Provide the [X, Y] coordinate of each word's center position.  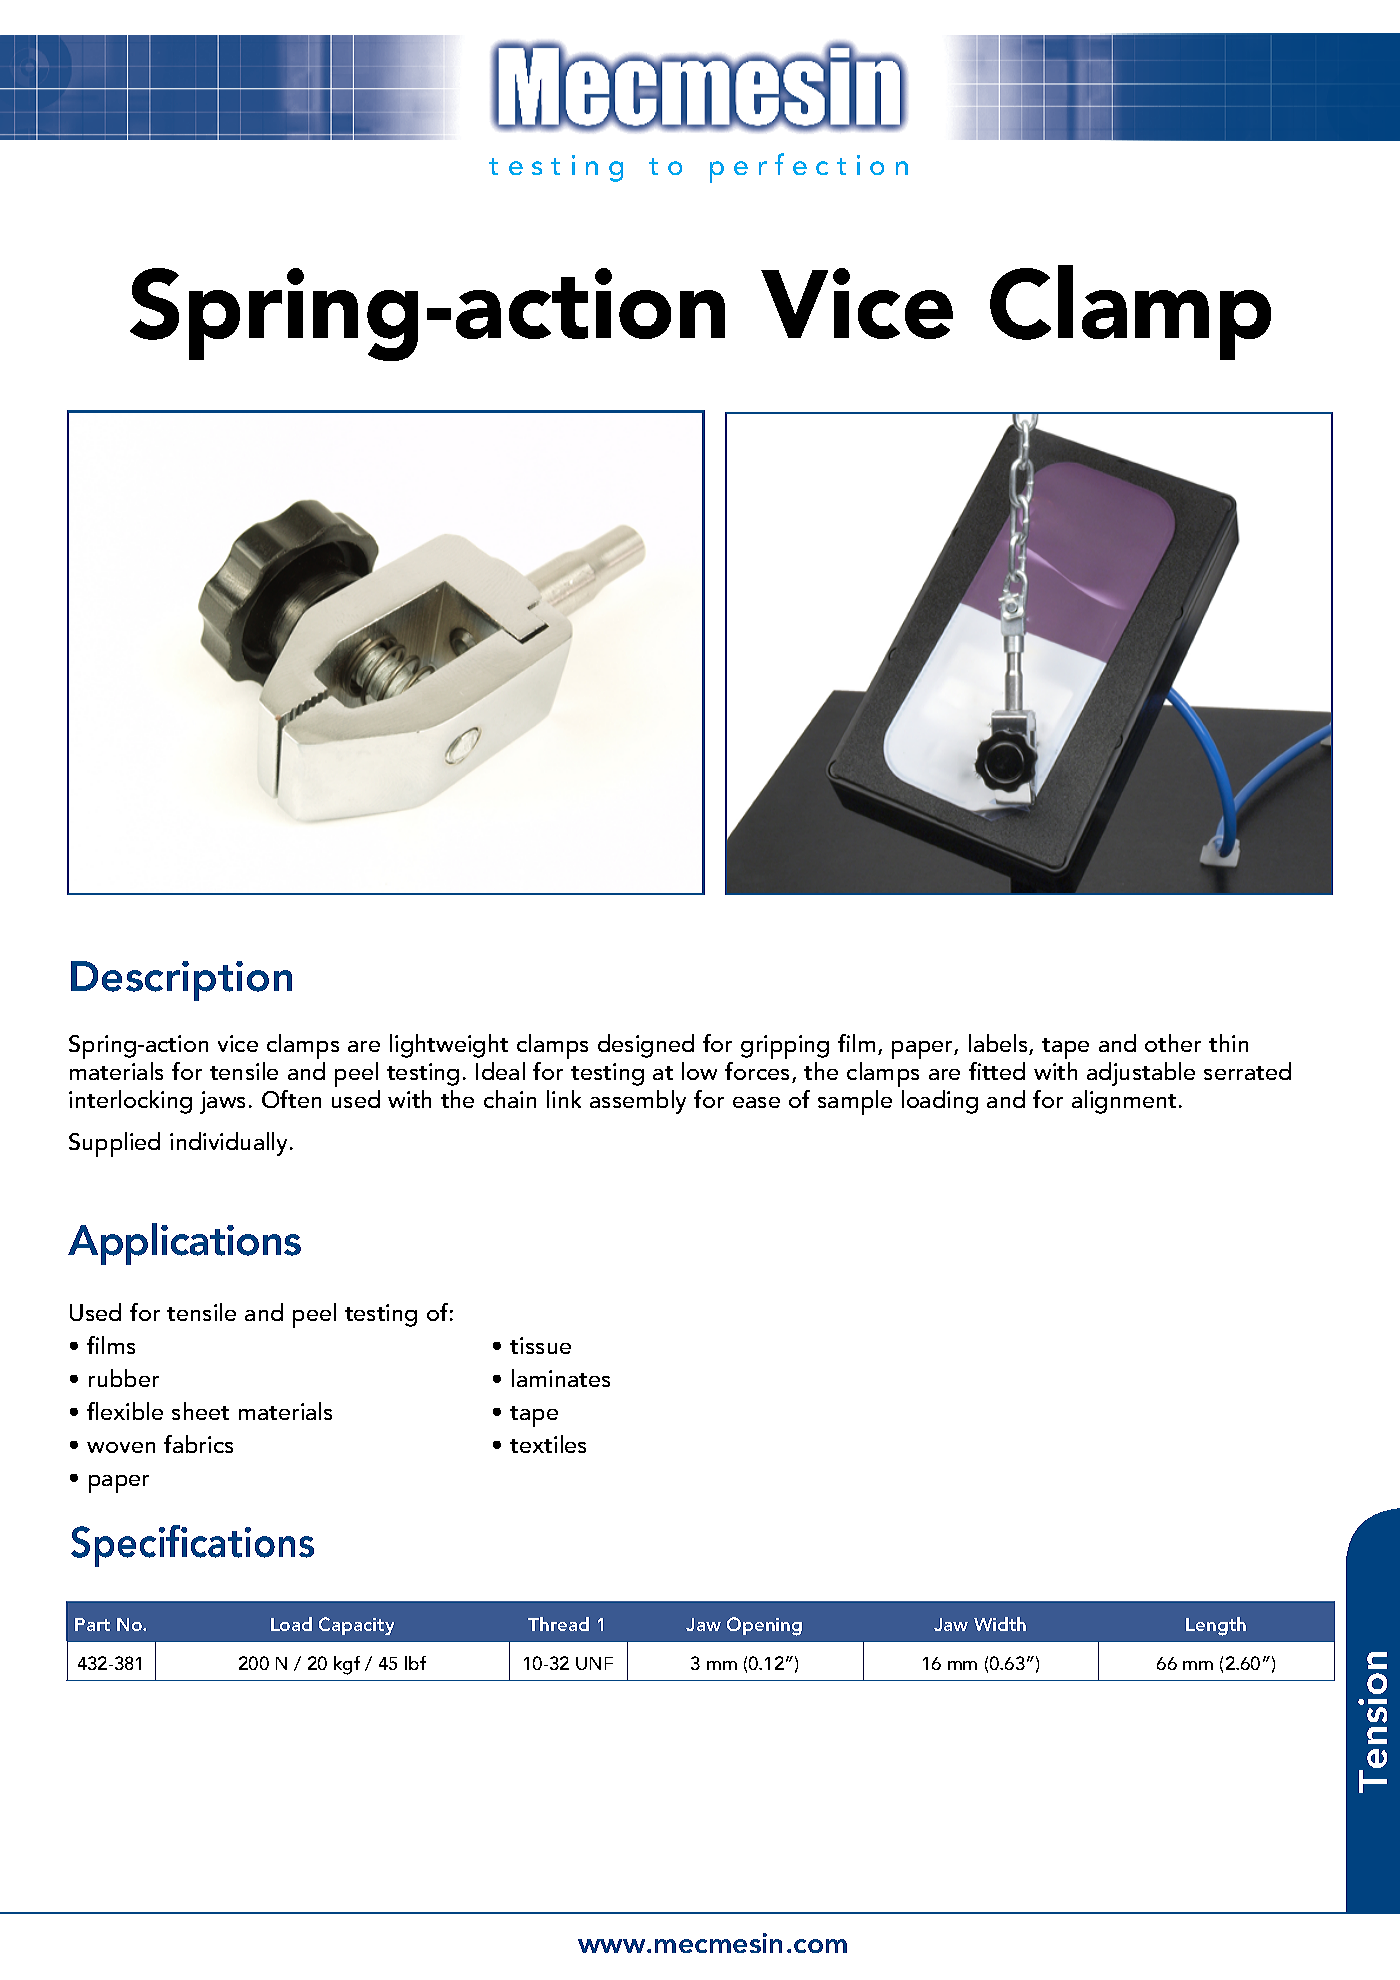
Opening [764, 1626]
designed [646, 1046]
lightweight [449, 1046]
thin [1228, 1043]
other [1173, 1043]
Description [181, 981]
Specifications [192, 1546]
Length [1216, 1626]
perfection [809, 168]
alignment [1124, 1102]
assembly [638, 1102]
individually [228, 1144]
